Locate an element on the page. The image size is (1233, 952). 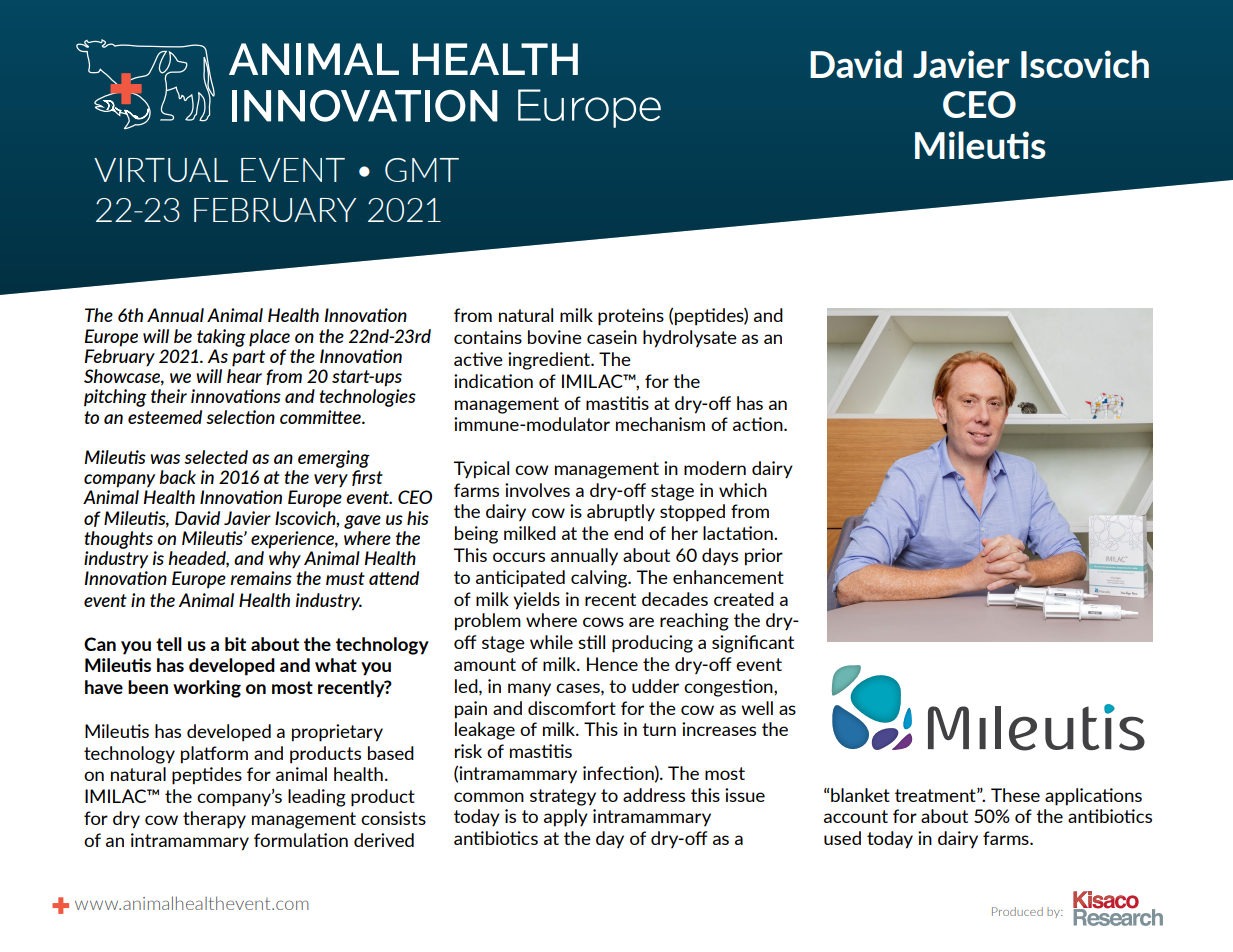
significant is located at coordinates (753, 644).
